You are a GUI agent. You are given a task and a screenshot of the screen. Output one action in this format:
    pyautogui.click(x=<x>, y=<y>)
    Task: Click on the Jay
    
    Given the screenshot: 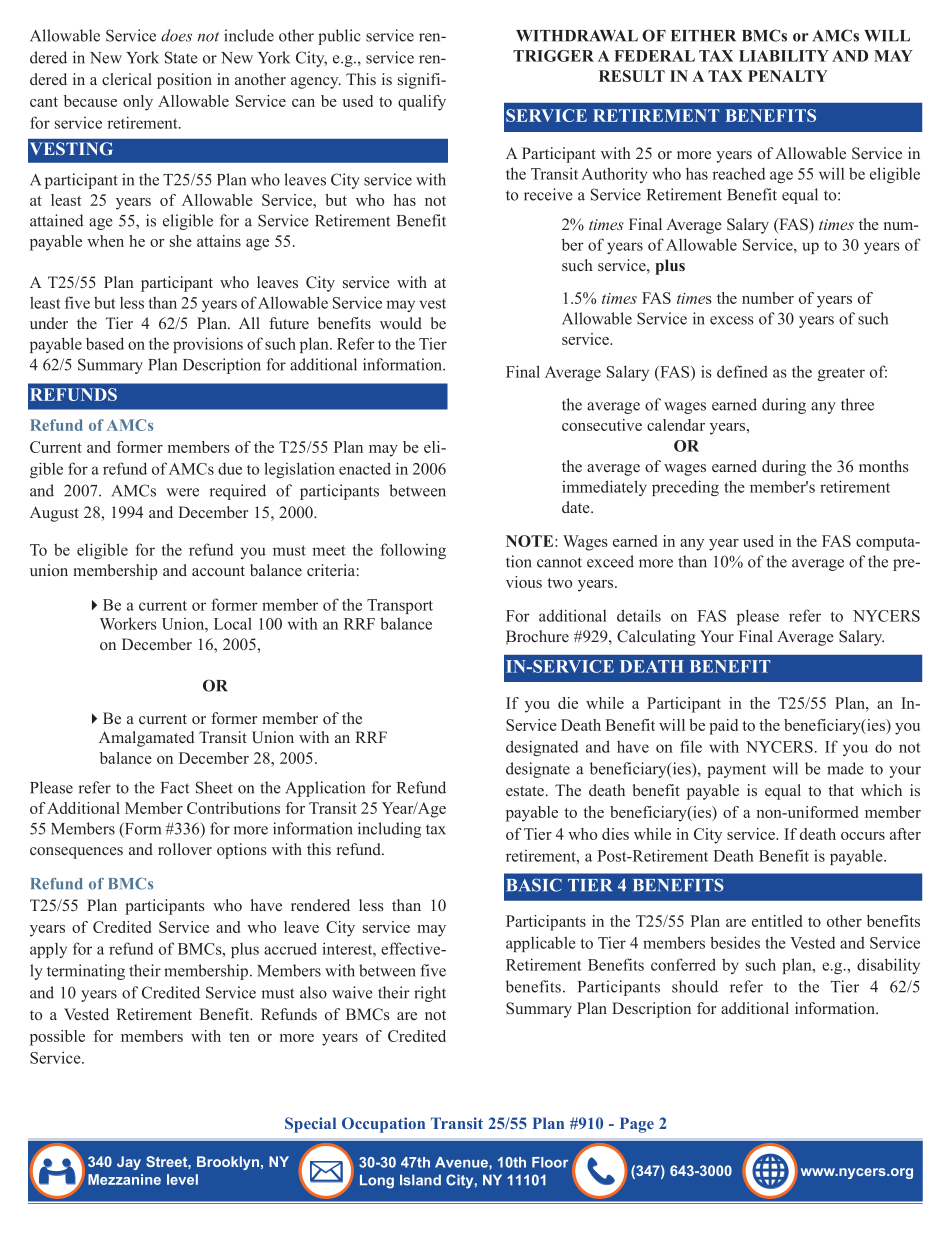 What is the action you would take?
    pyautogui.click(x=129, y=1163)
